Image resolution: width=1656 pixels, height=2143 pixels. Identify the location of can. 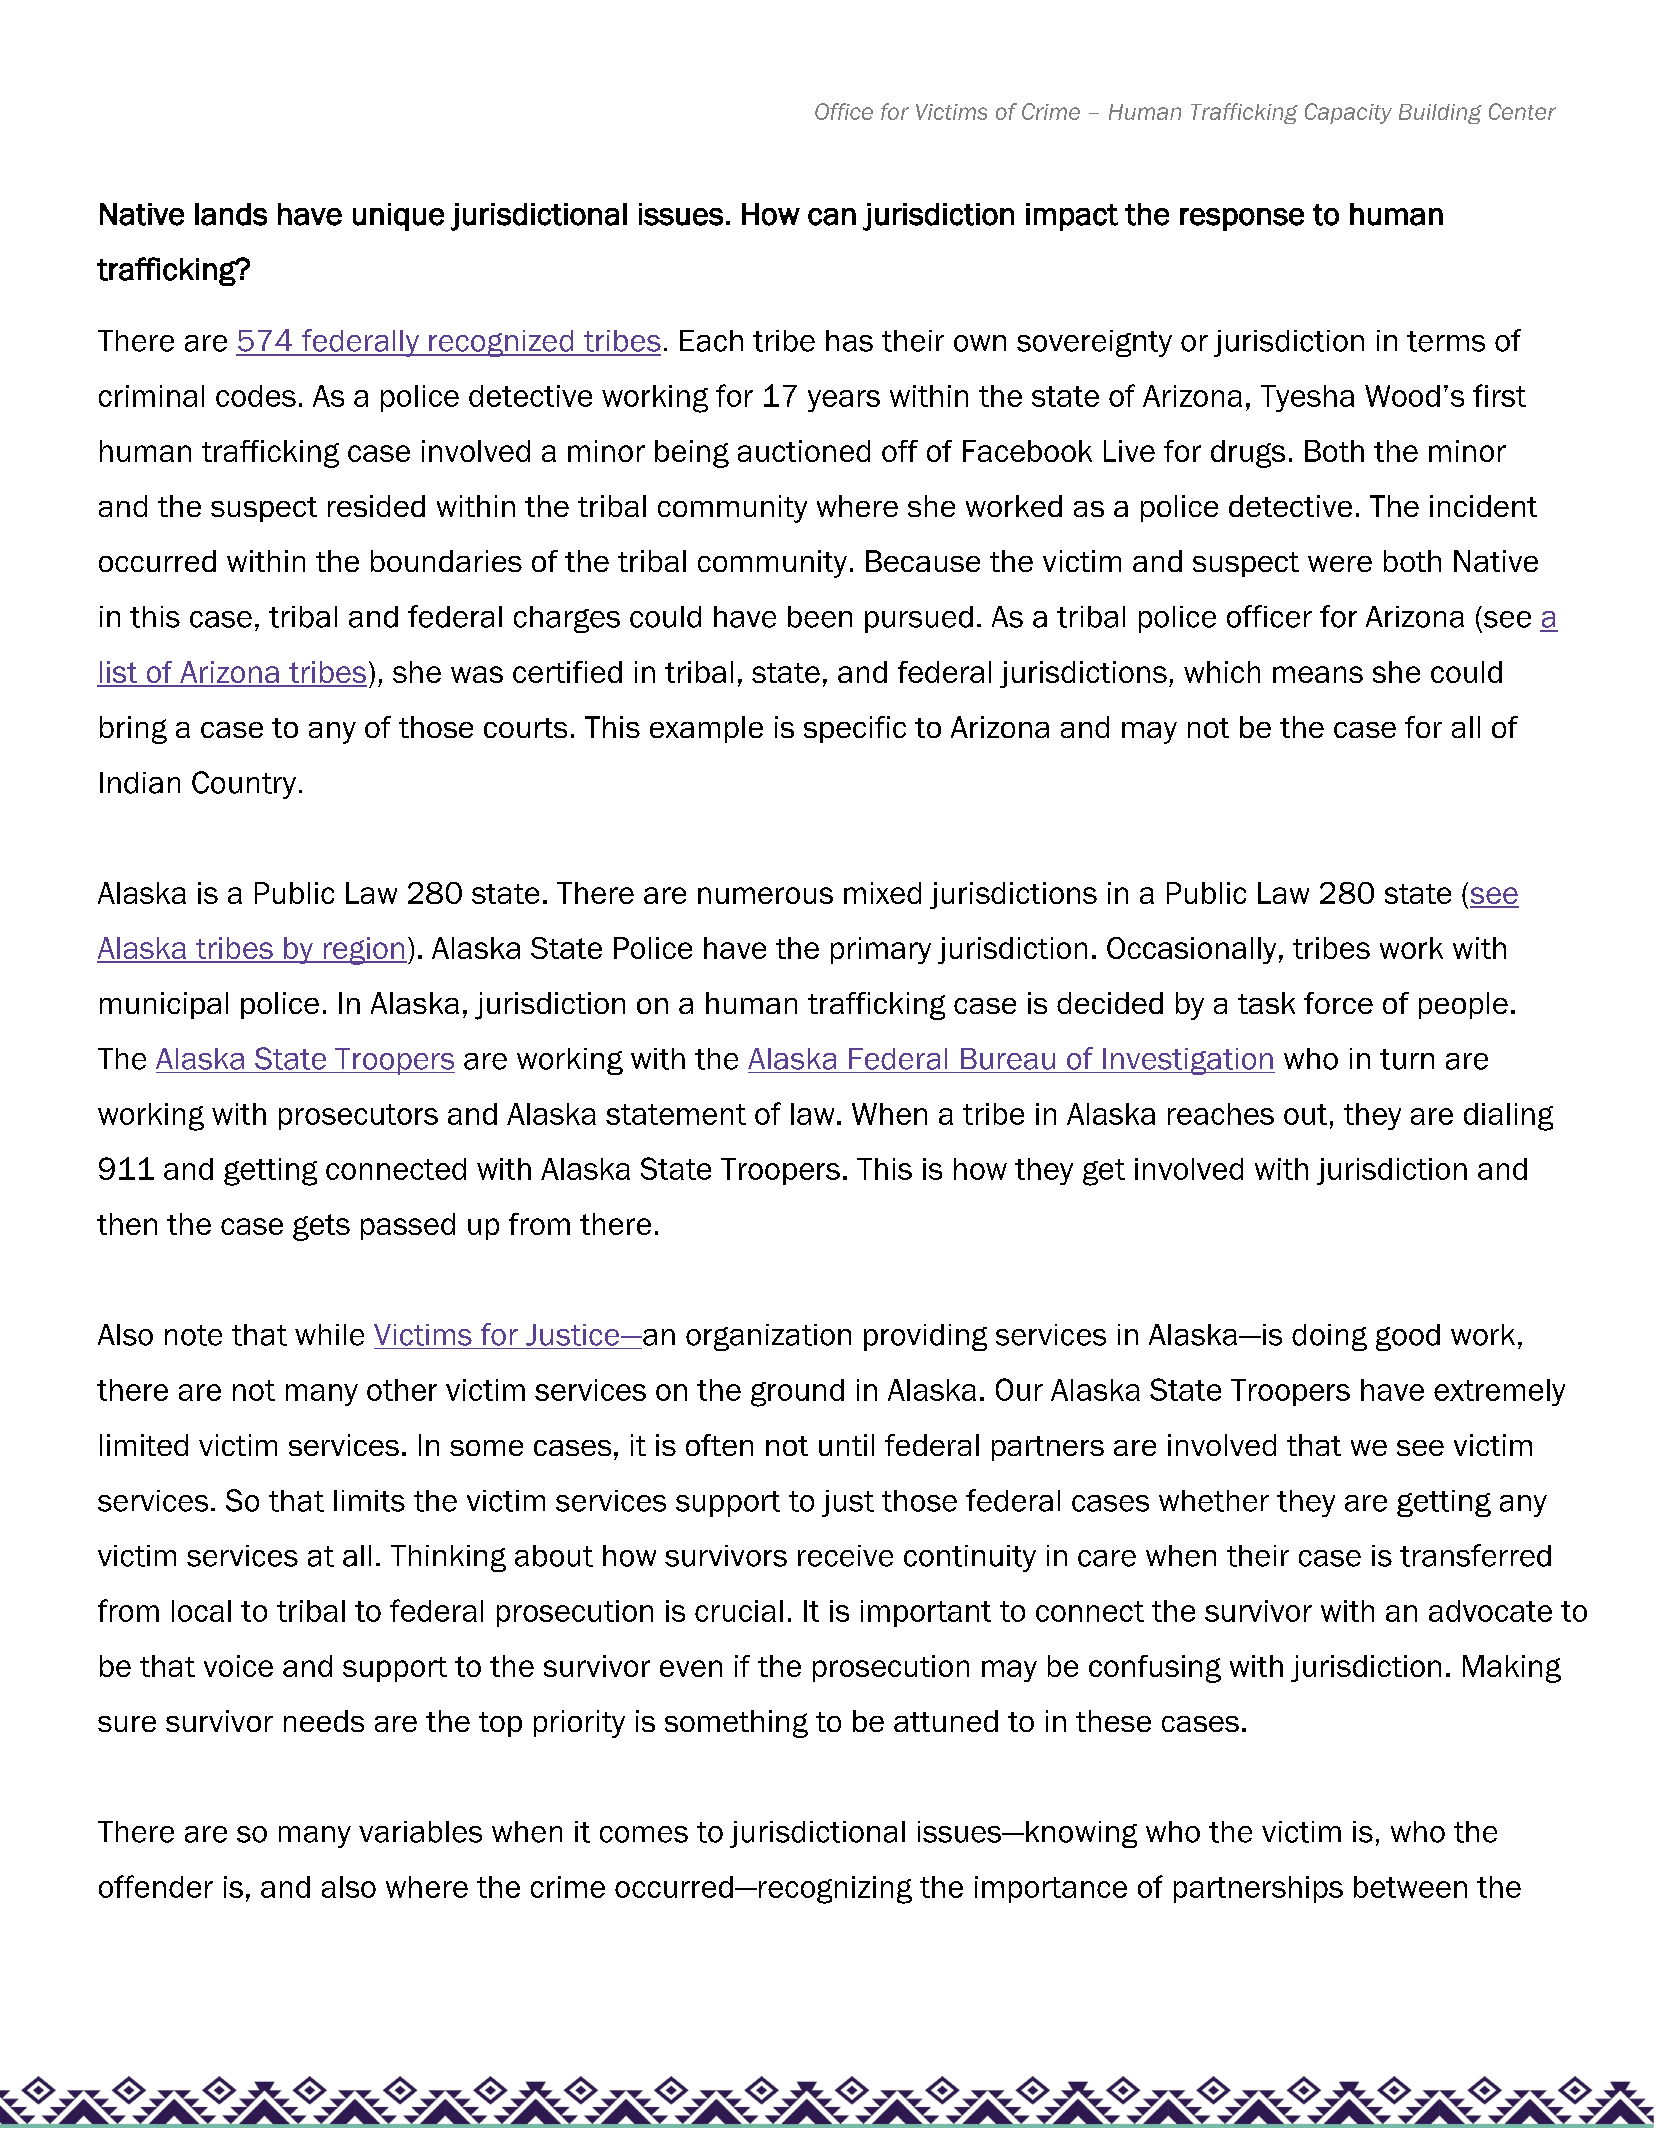
(832, 217).
